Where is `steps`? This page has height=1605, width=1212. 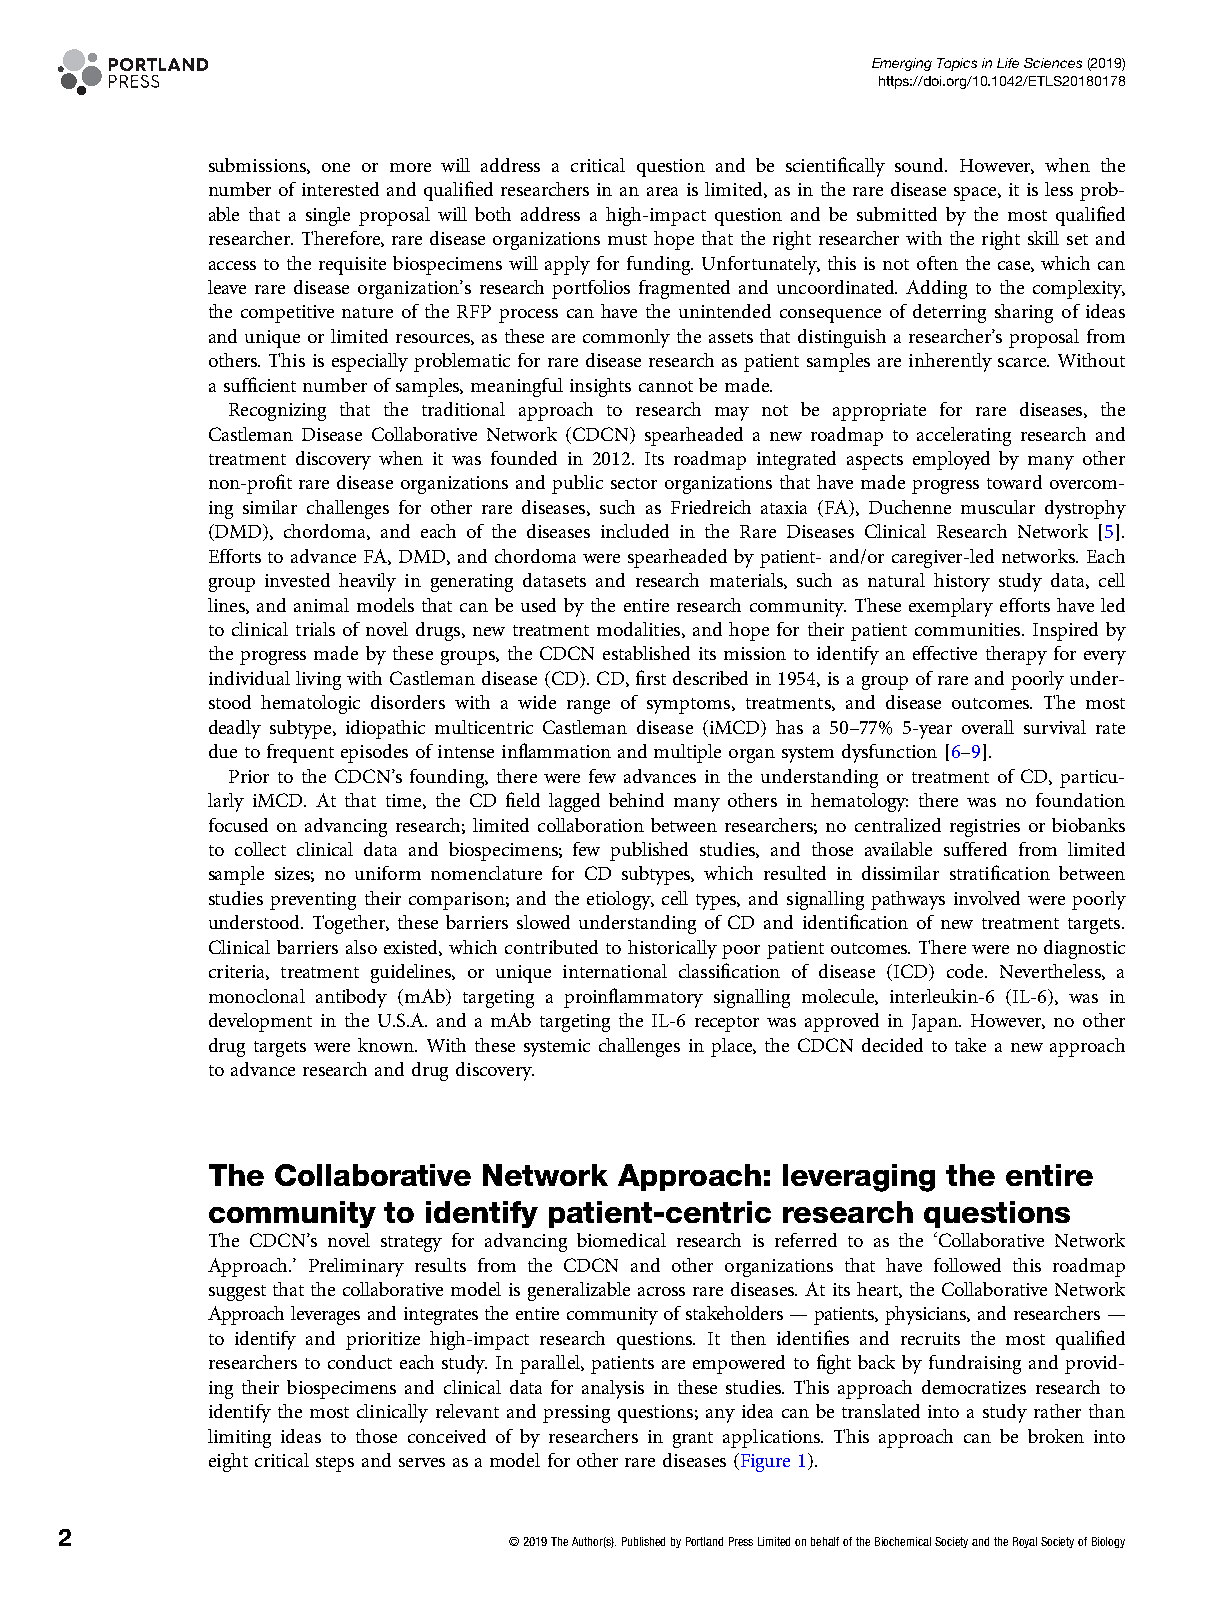
steps is located at coordinates (335, 1464).
